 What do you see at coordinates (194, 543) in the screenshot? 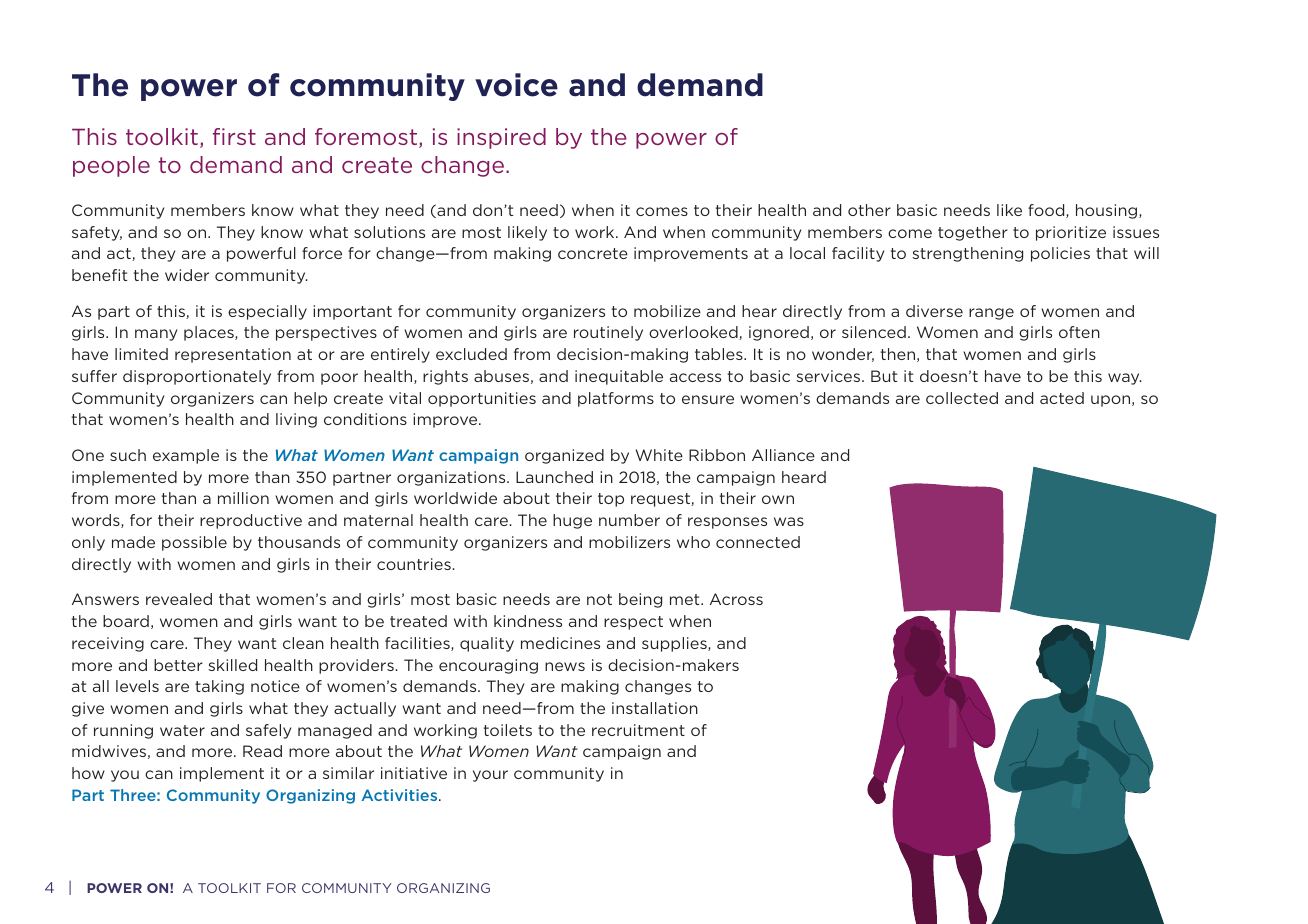
I see `possible` at bounding box center [194, 543].
